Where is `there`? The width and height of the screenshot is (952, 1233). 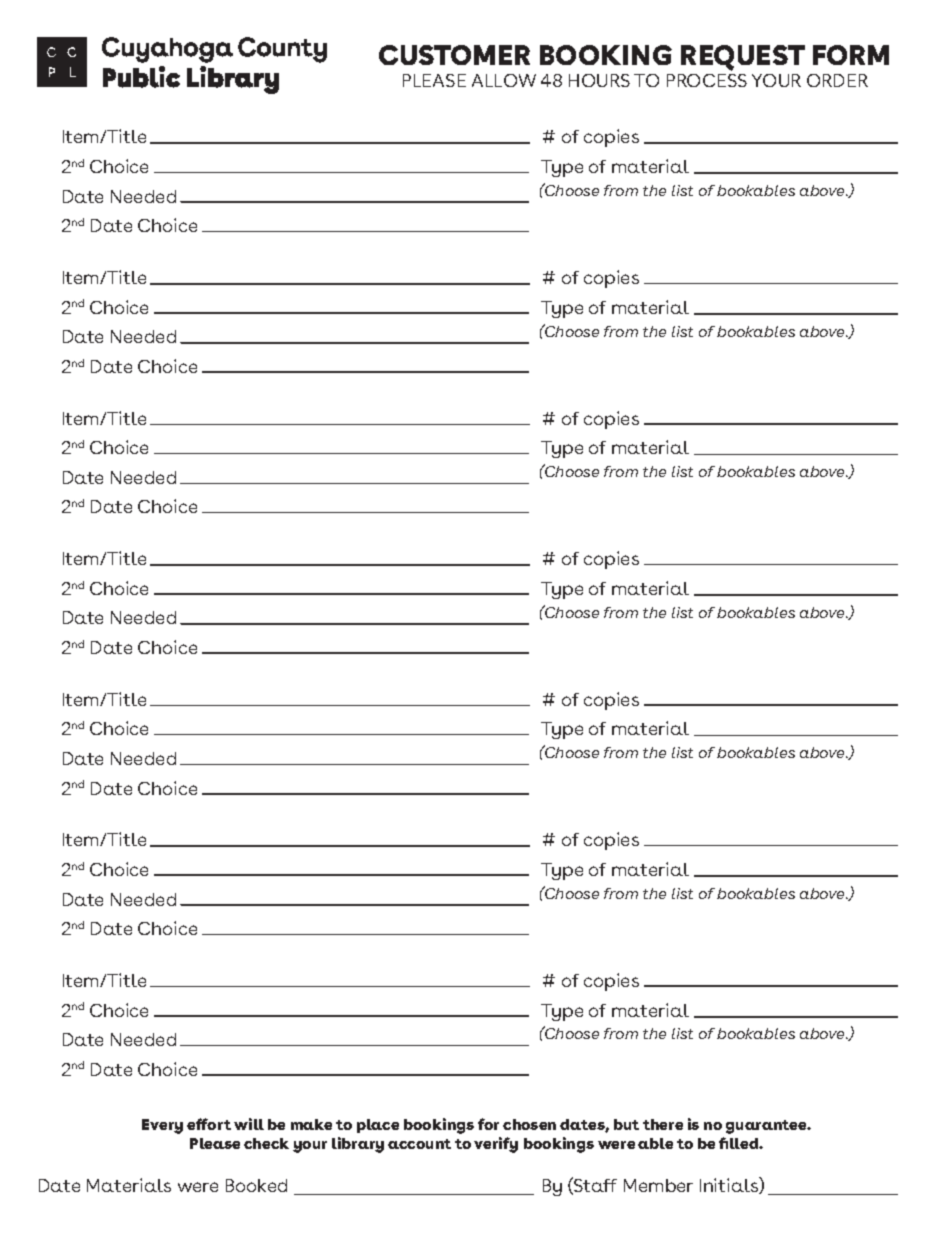
there is located at coordinates (663, 1124).
